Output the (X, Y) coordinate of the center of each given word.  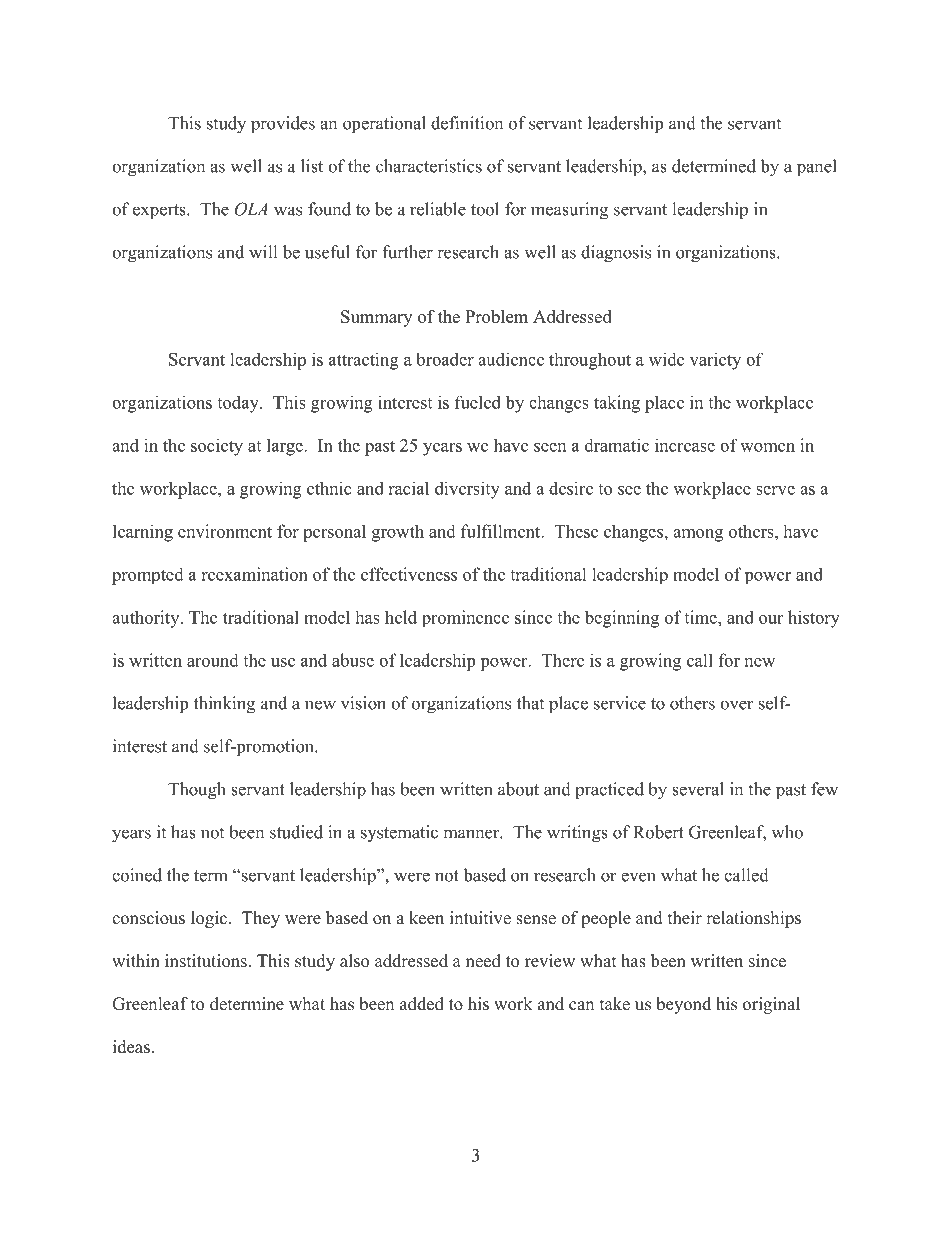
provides (283, 125)
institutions (206, 961)
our (771, 619)
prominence (465, 618)
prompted (148, 576)
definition (467, 123)
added (422, 1004)
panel (817, 168)
